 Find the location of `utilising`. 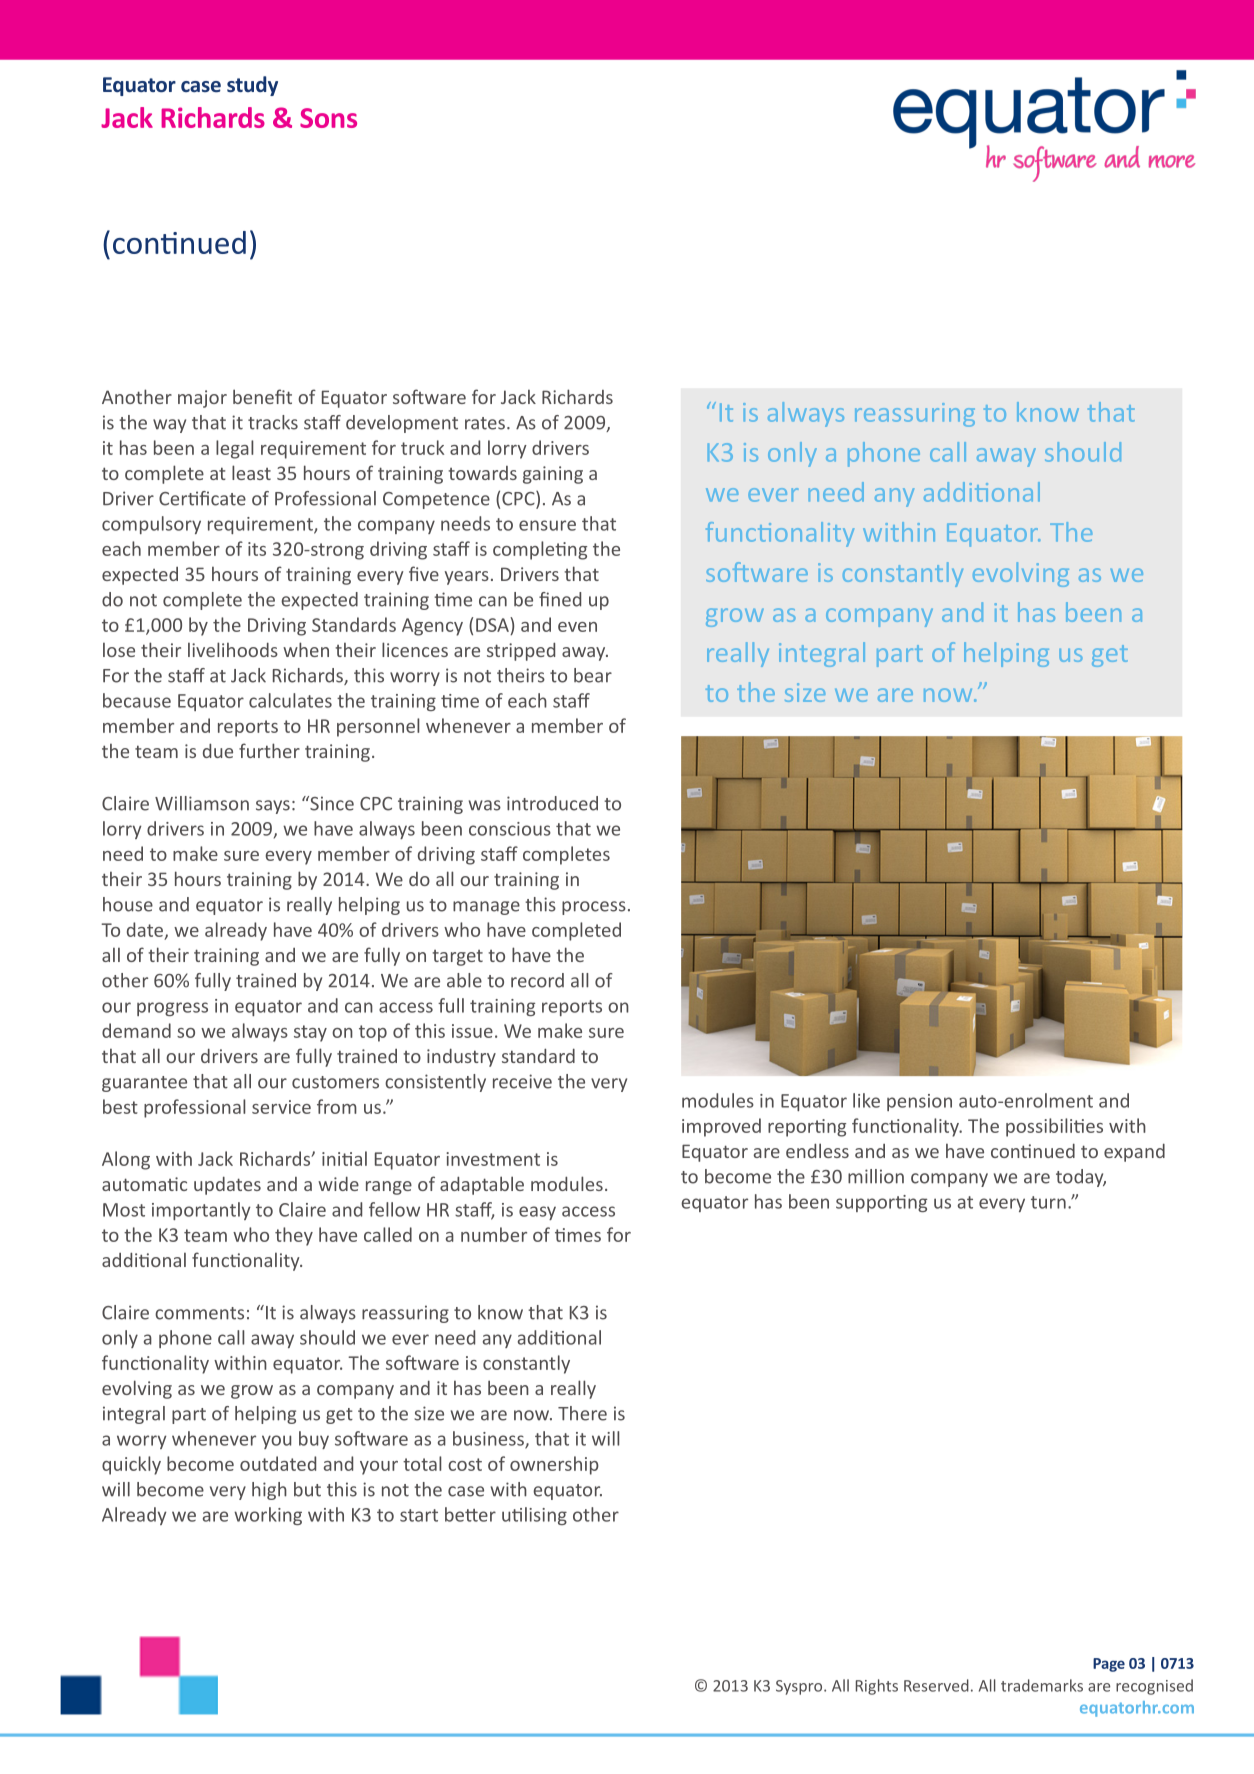

utilising is located at coordinates (534, 1516).
